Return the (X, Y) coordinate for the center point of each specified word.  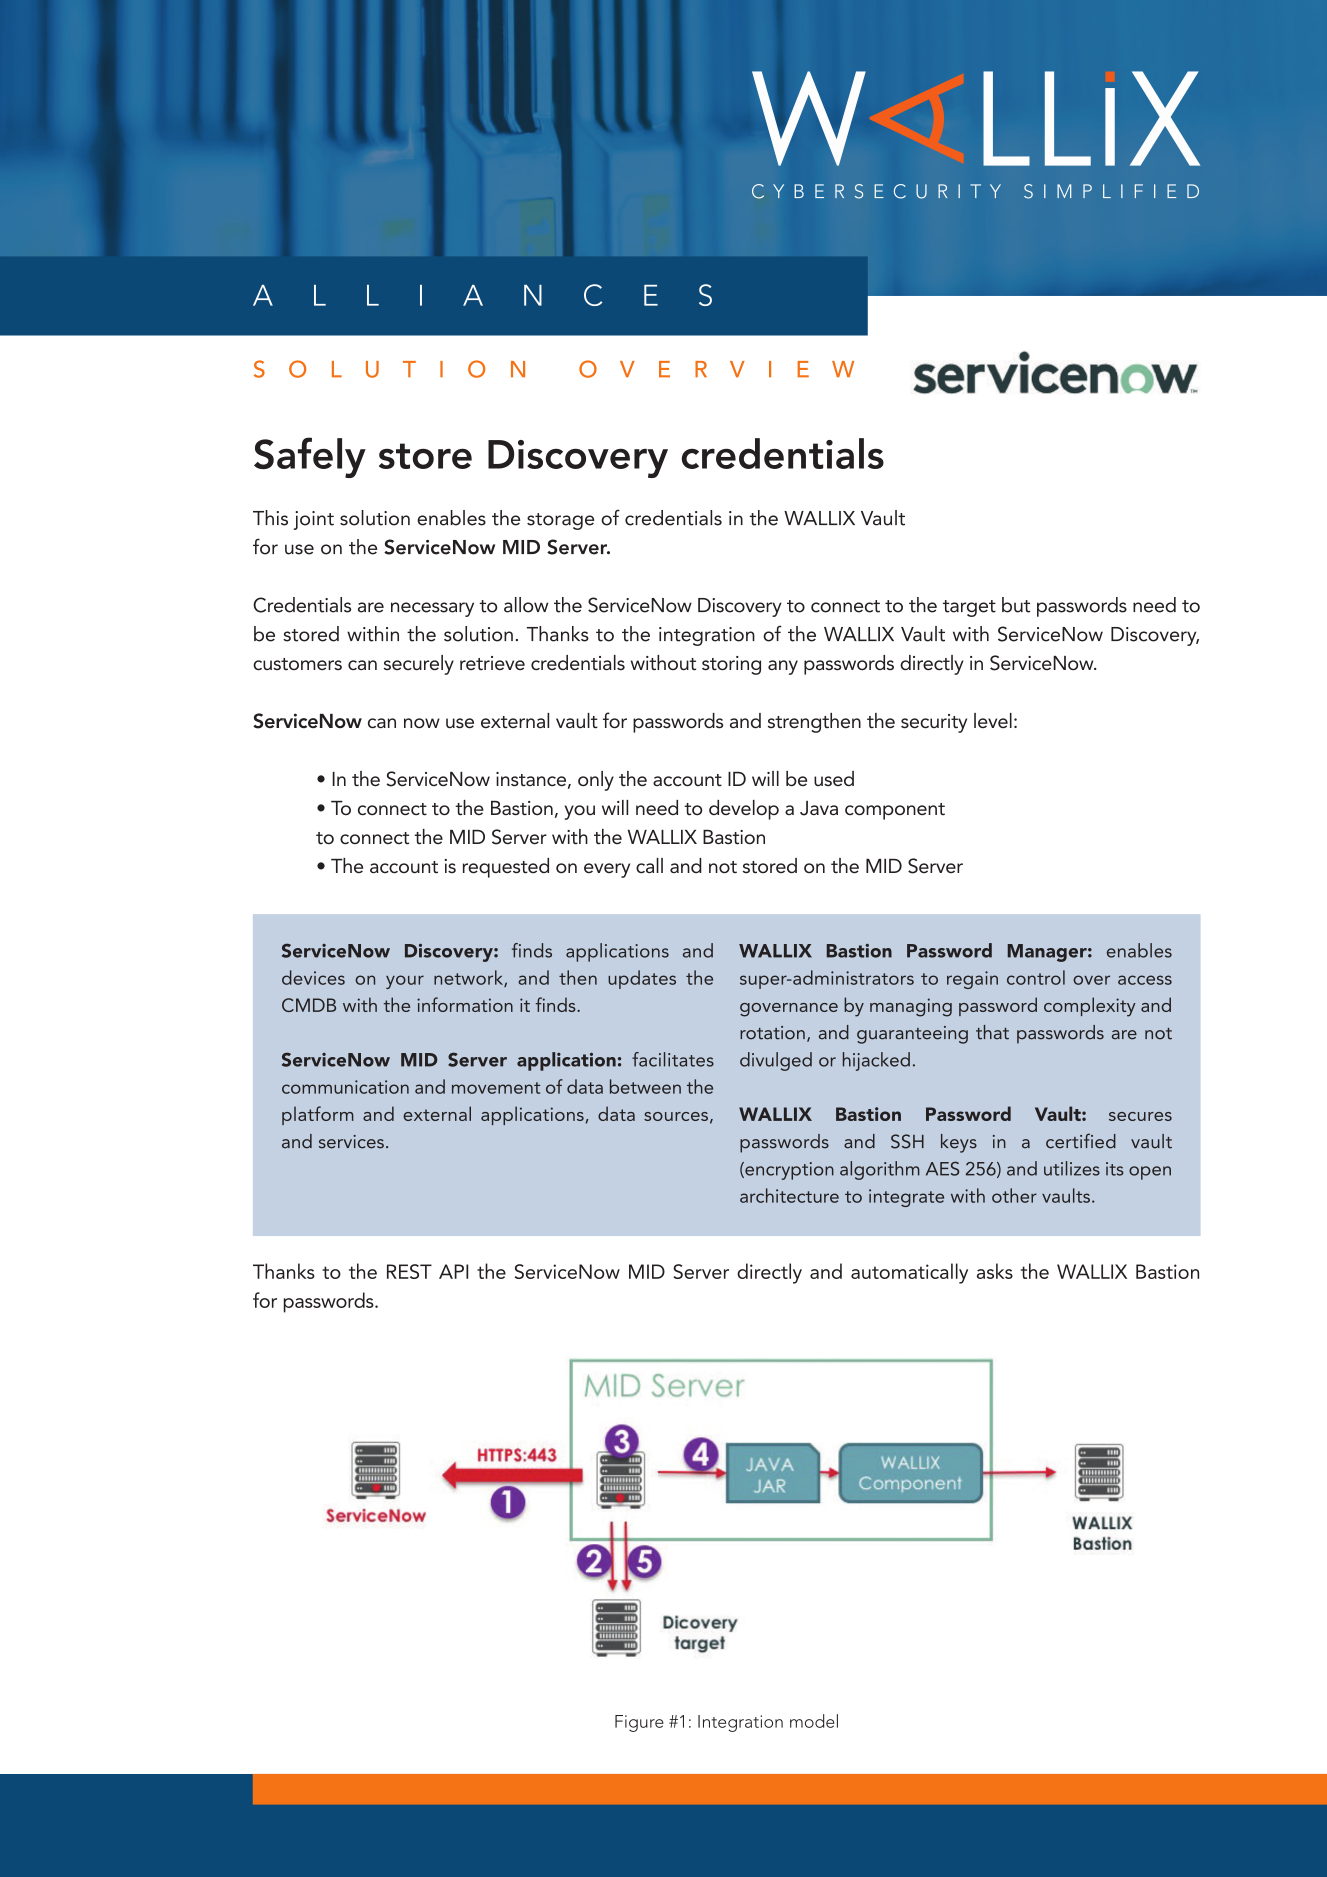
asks (995, 1271)
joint (314, 520)
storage (560, 521)
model (814, 1721)
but (1016, 605)
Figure (639, 1723)
